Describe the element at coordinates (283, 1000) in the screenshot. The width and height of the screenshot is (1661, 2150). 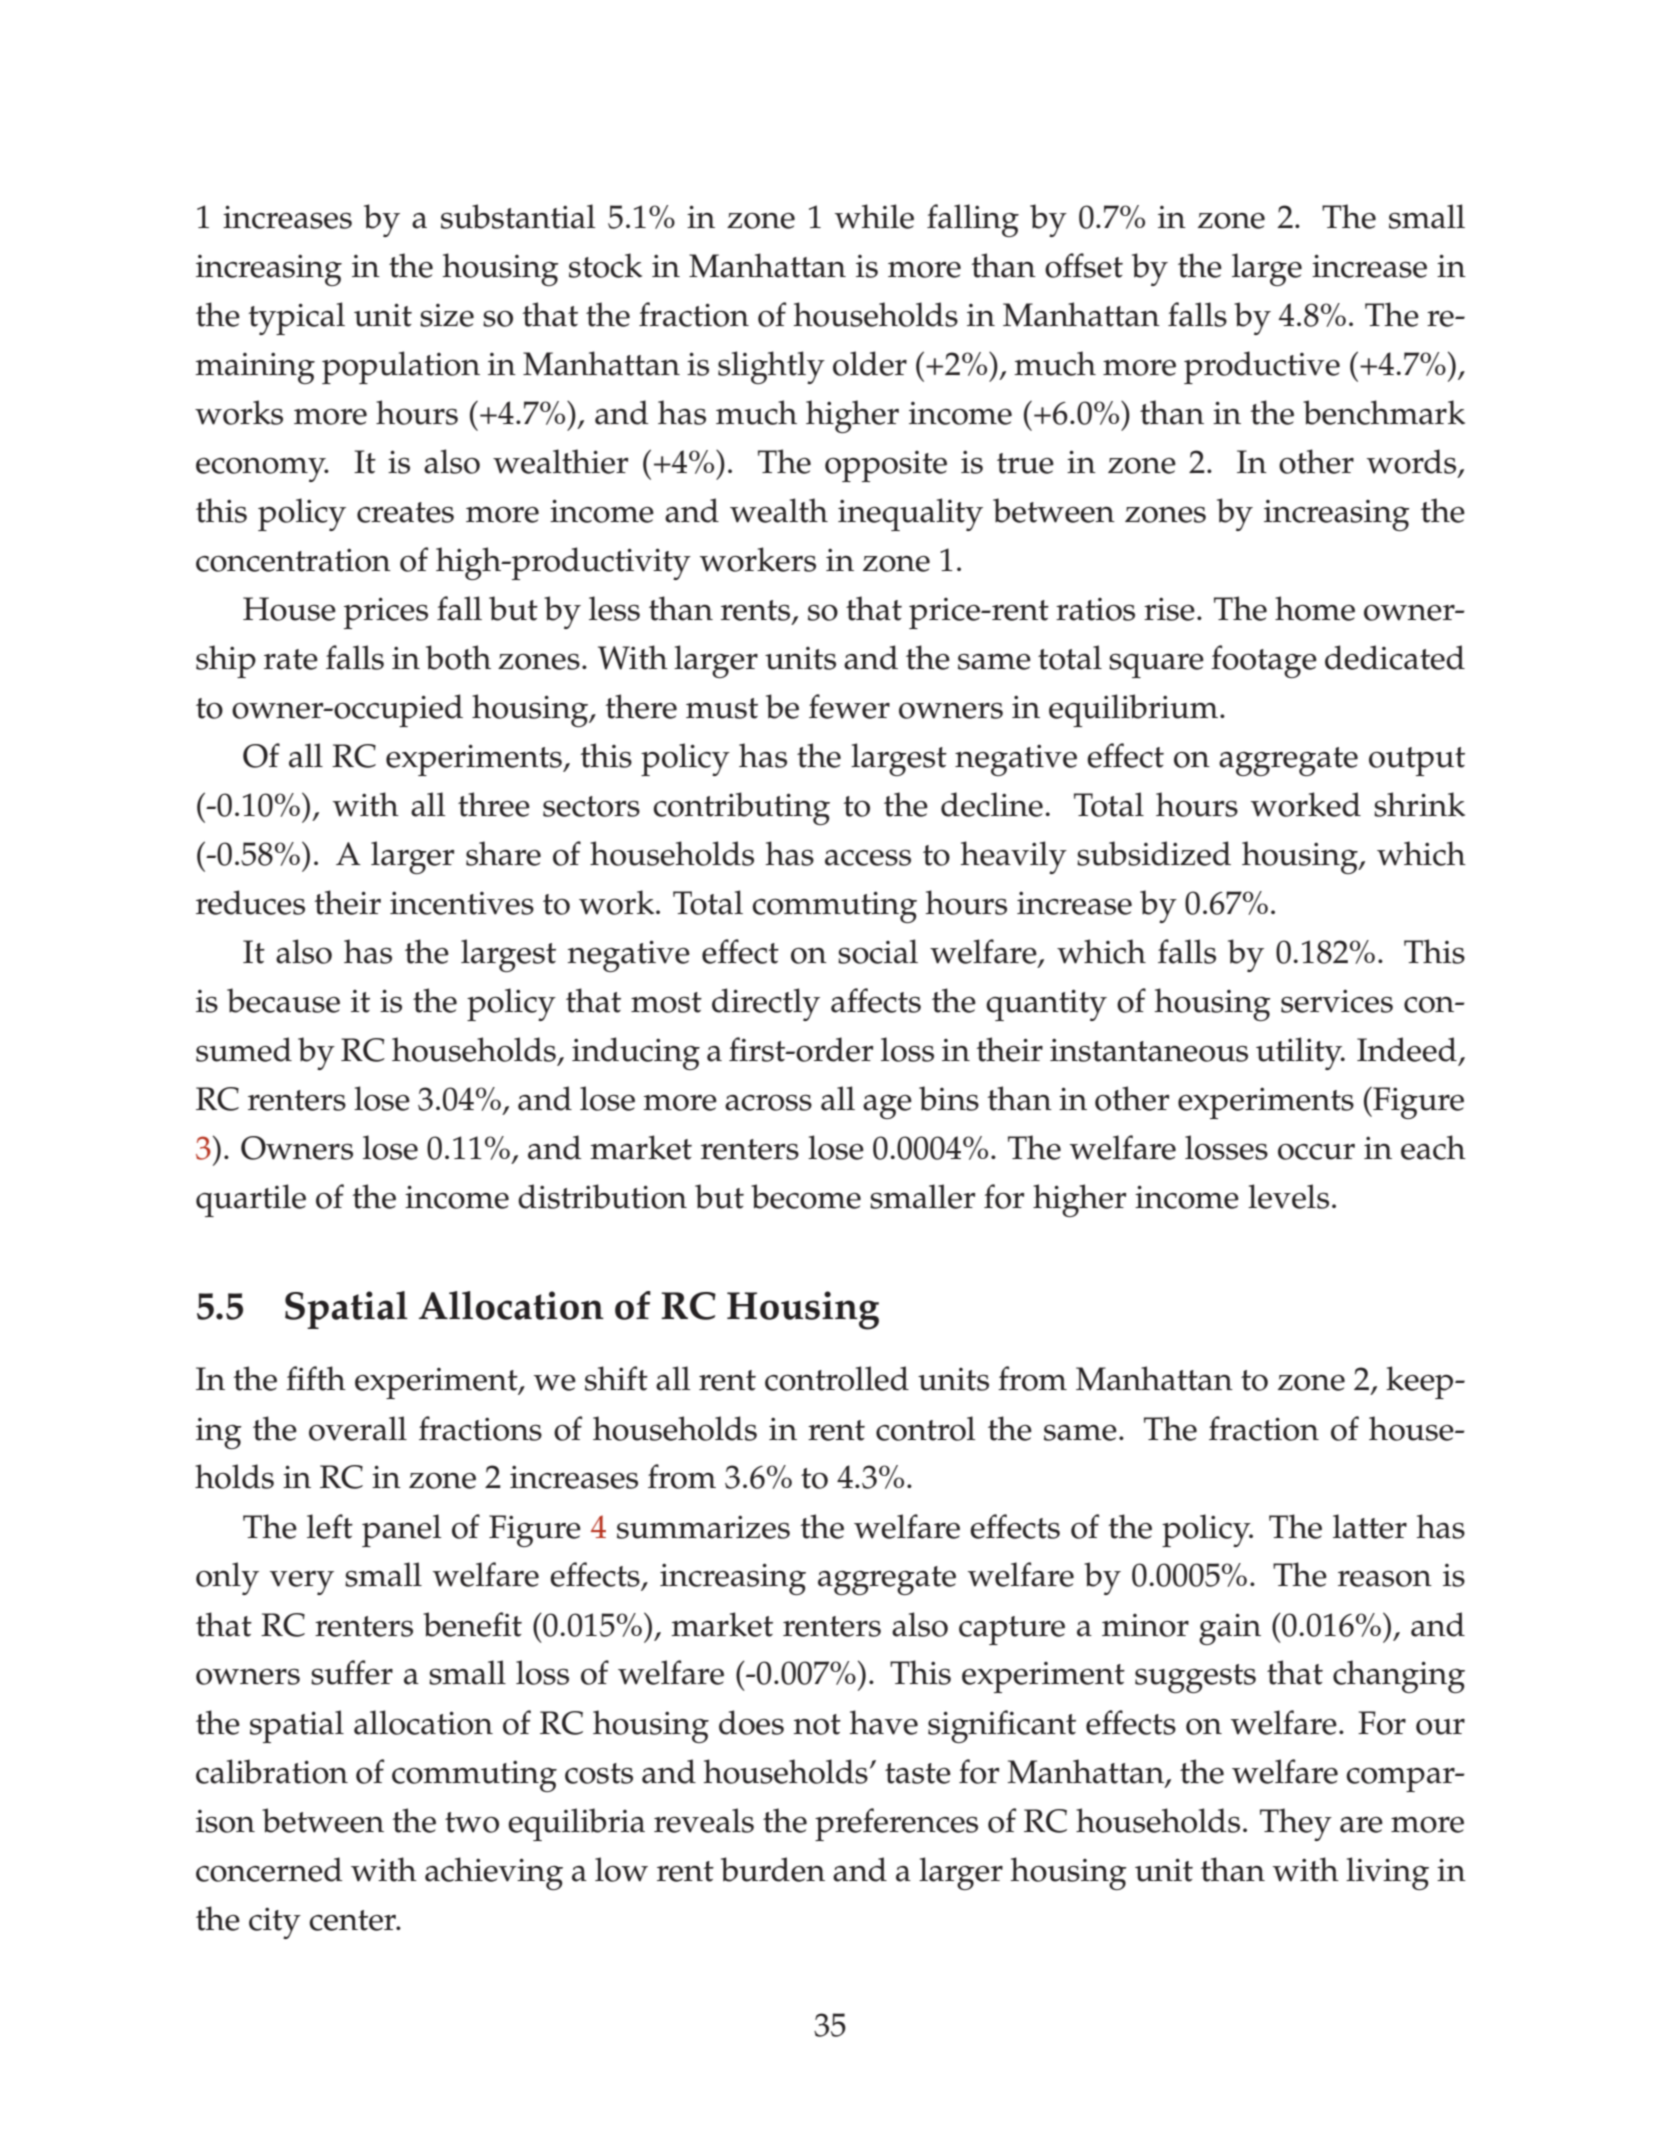
I see `because` at that location.
